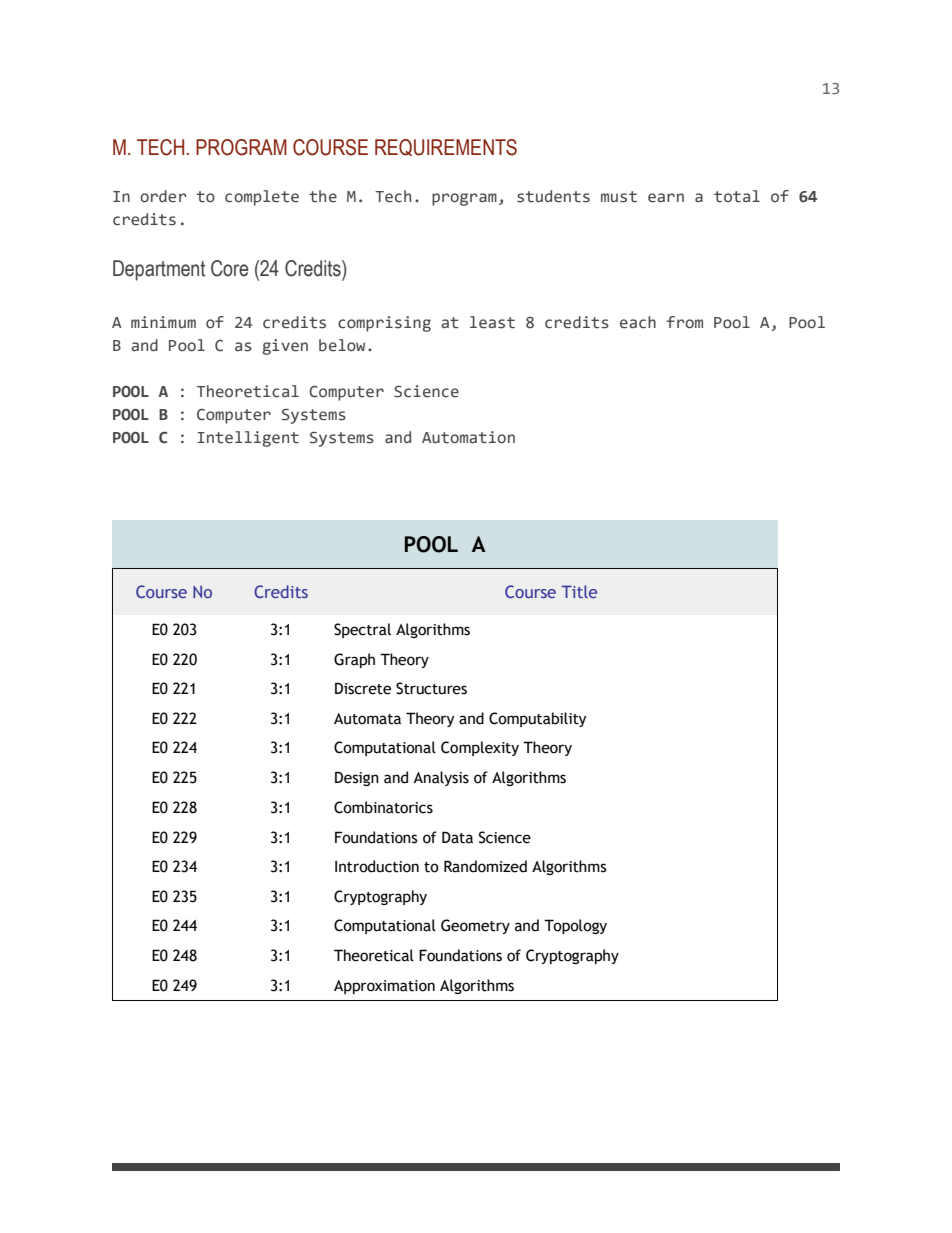  Describe the element at coordinates (684, 322) in the document. I see `from` at that location.
